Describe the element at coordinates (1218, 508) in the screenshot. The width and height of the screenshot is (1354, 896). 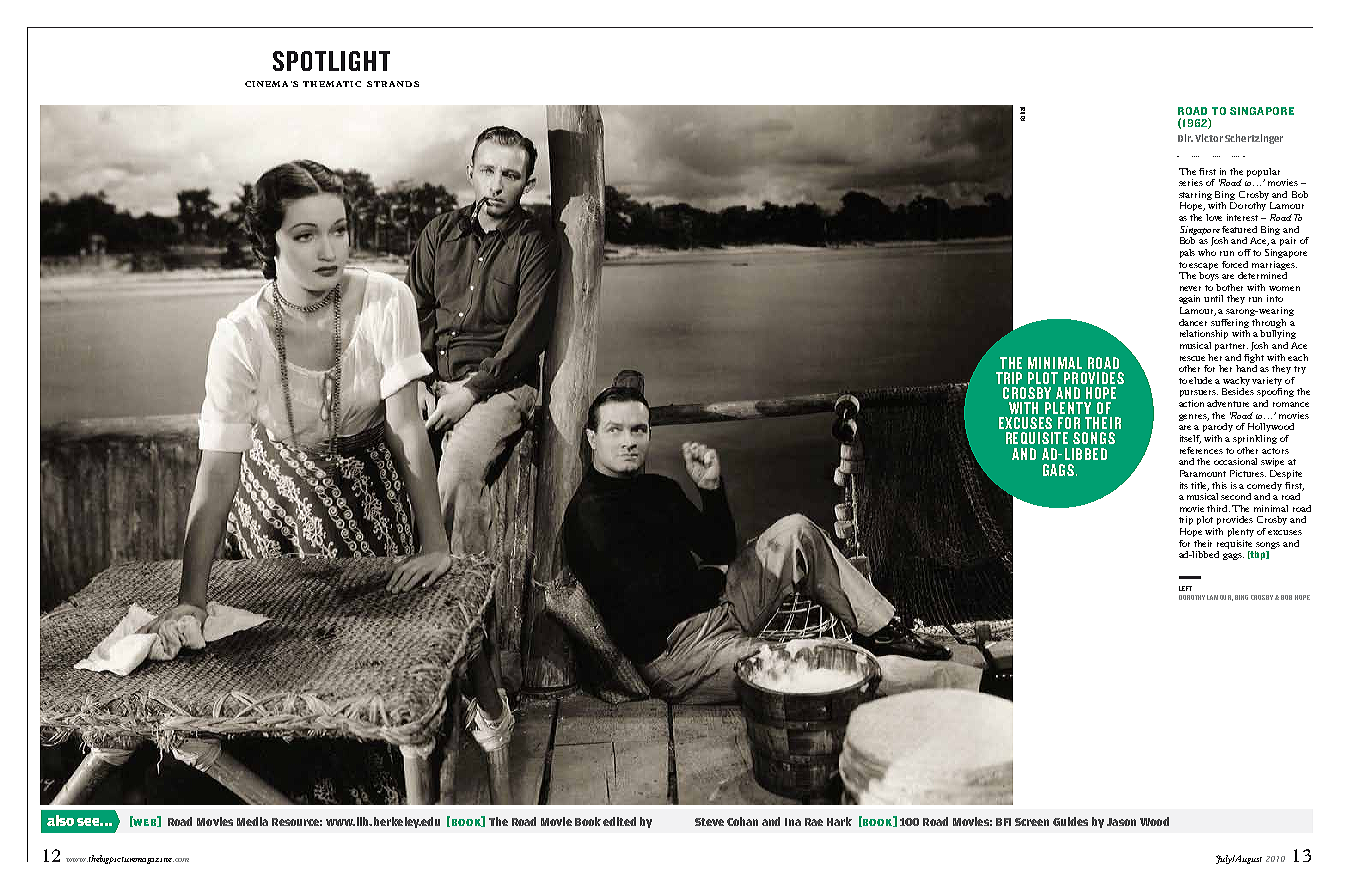
I see `third` at that location.
